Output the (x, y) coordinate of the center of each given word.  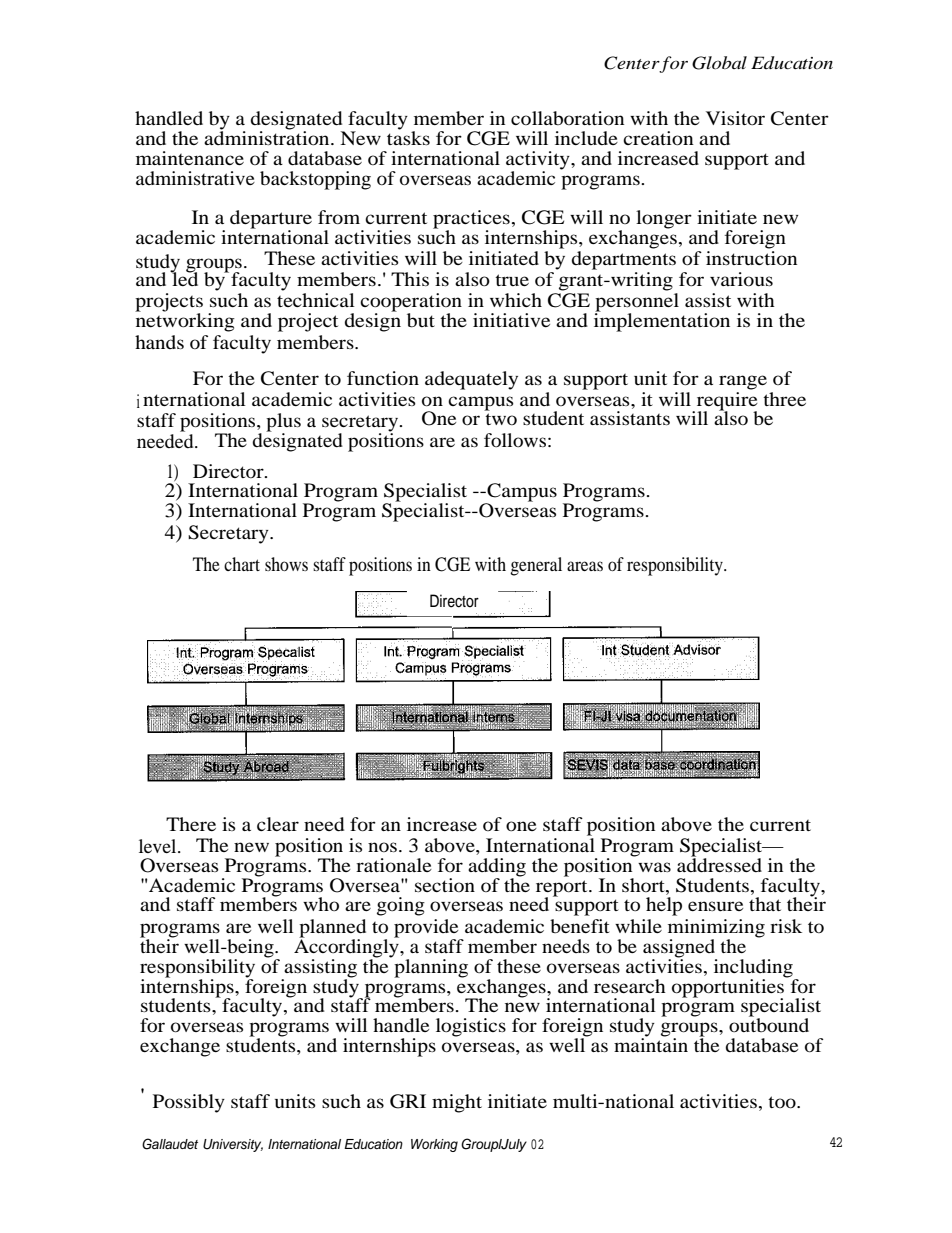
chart (242, 564)
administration (268, 137)
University (233, 1145)
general (536, 566)
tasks (408, 136)
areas (585, 566)
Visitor (735, 118)
